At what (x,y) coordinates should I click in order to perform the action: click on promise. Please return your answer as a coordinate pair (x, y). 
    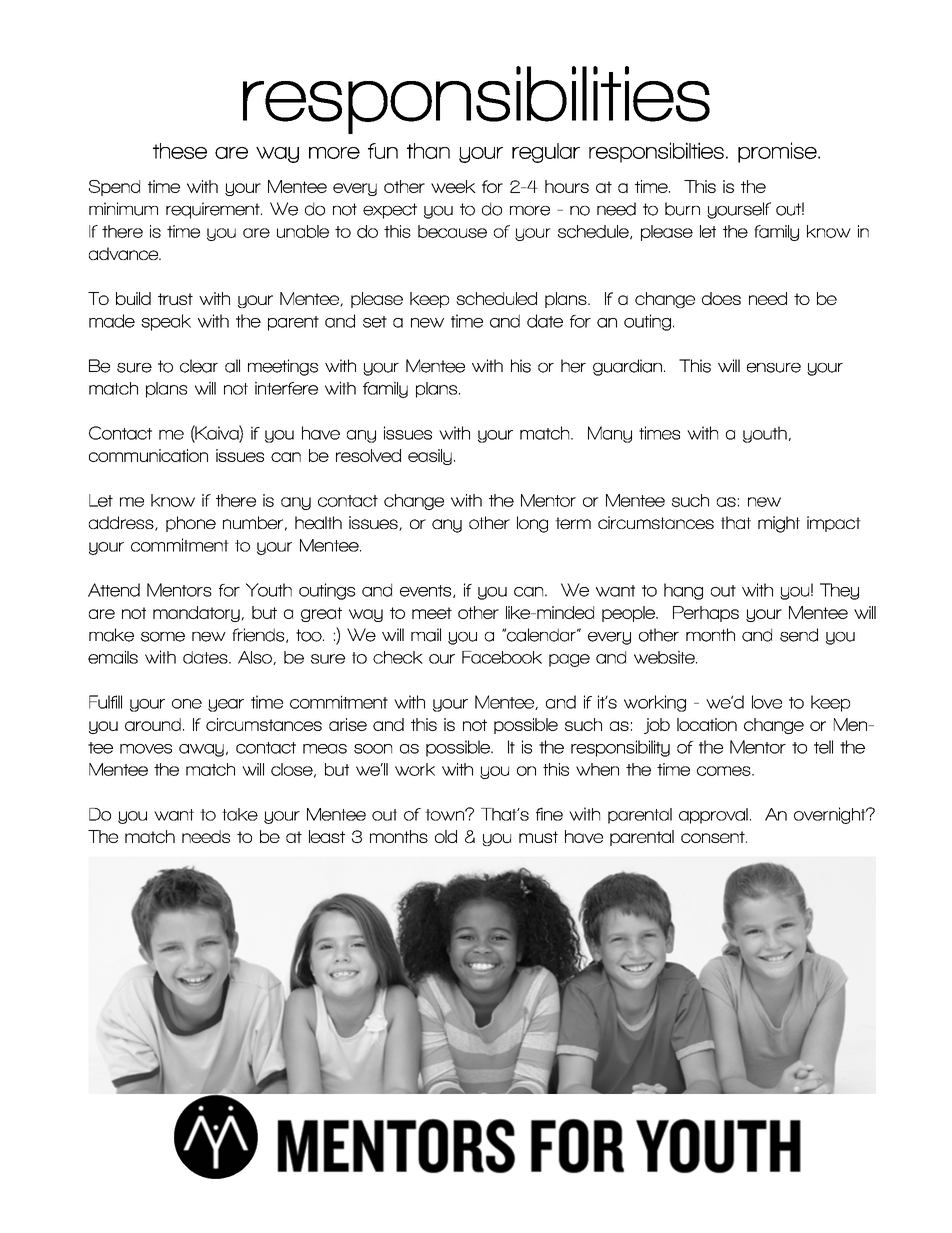
    Looking at the image, I should click on (778, 152).
